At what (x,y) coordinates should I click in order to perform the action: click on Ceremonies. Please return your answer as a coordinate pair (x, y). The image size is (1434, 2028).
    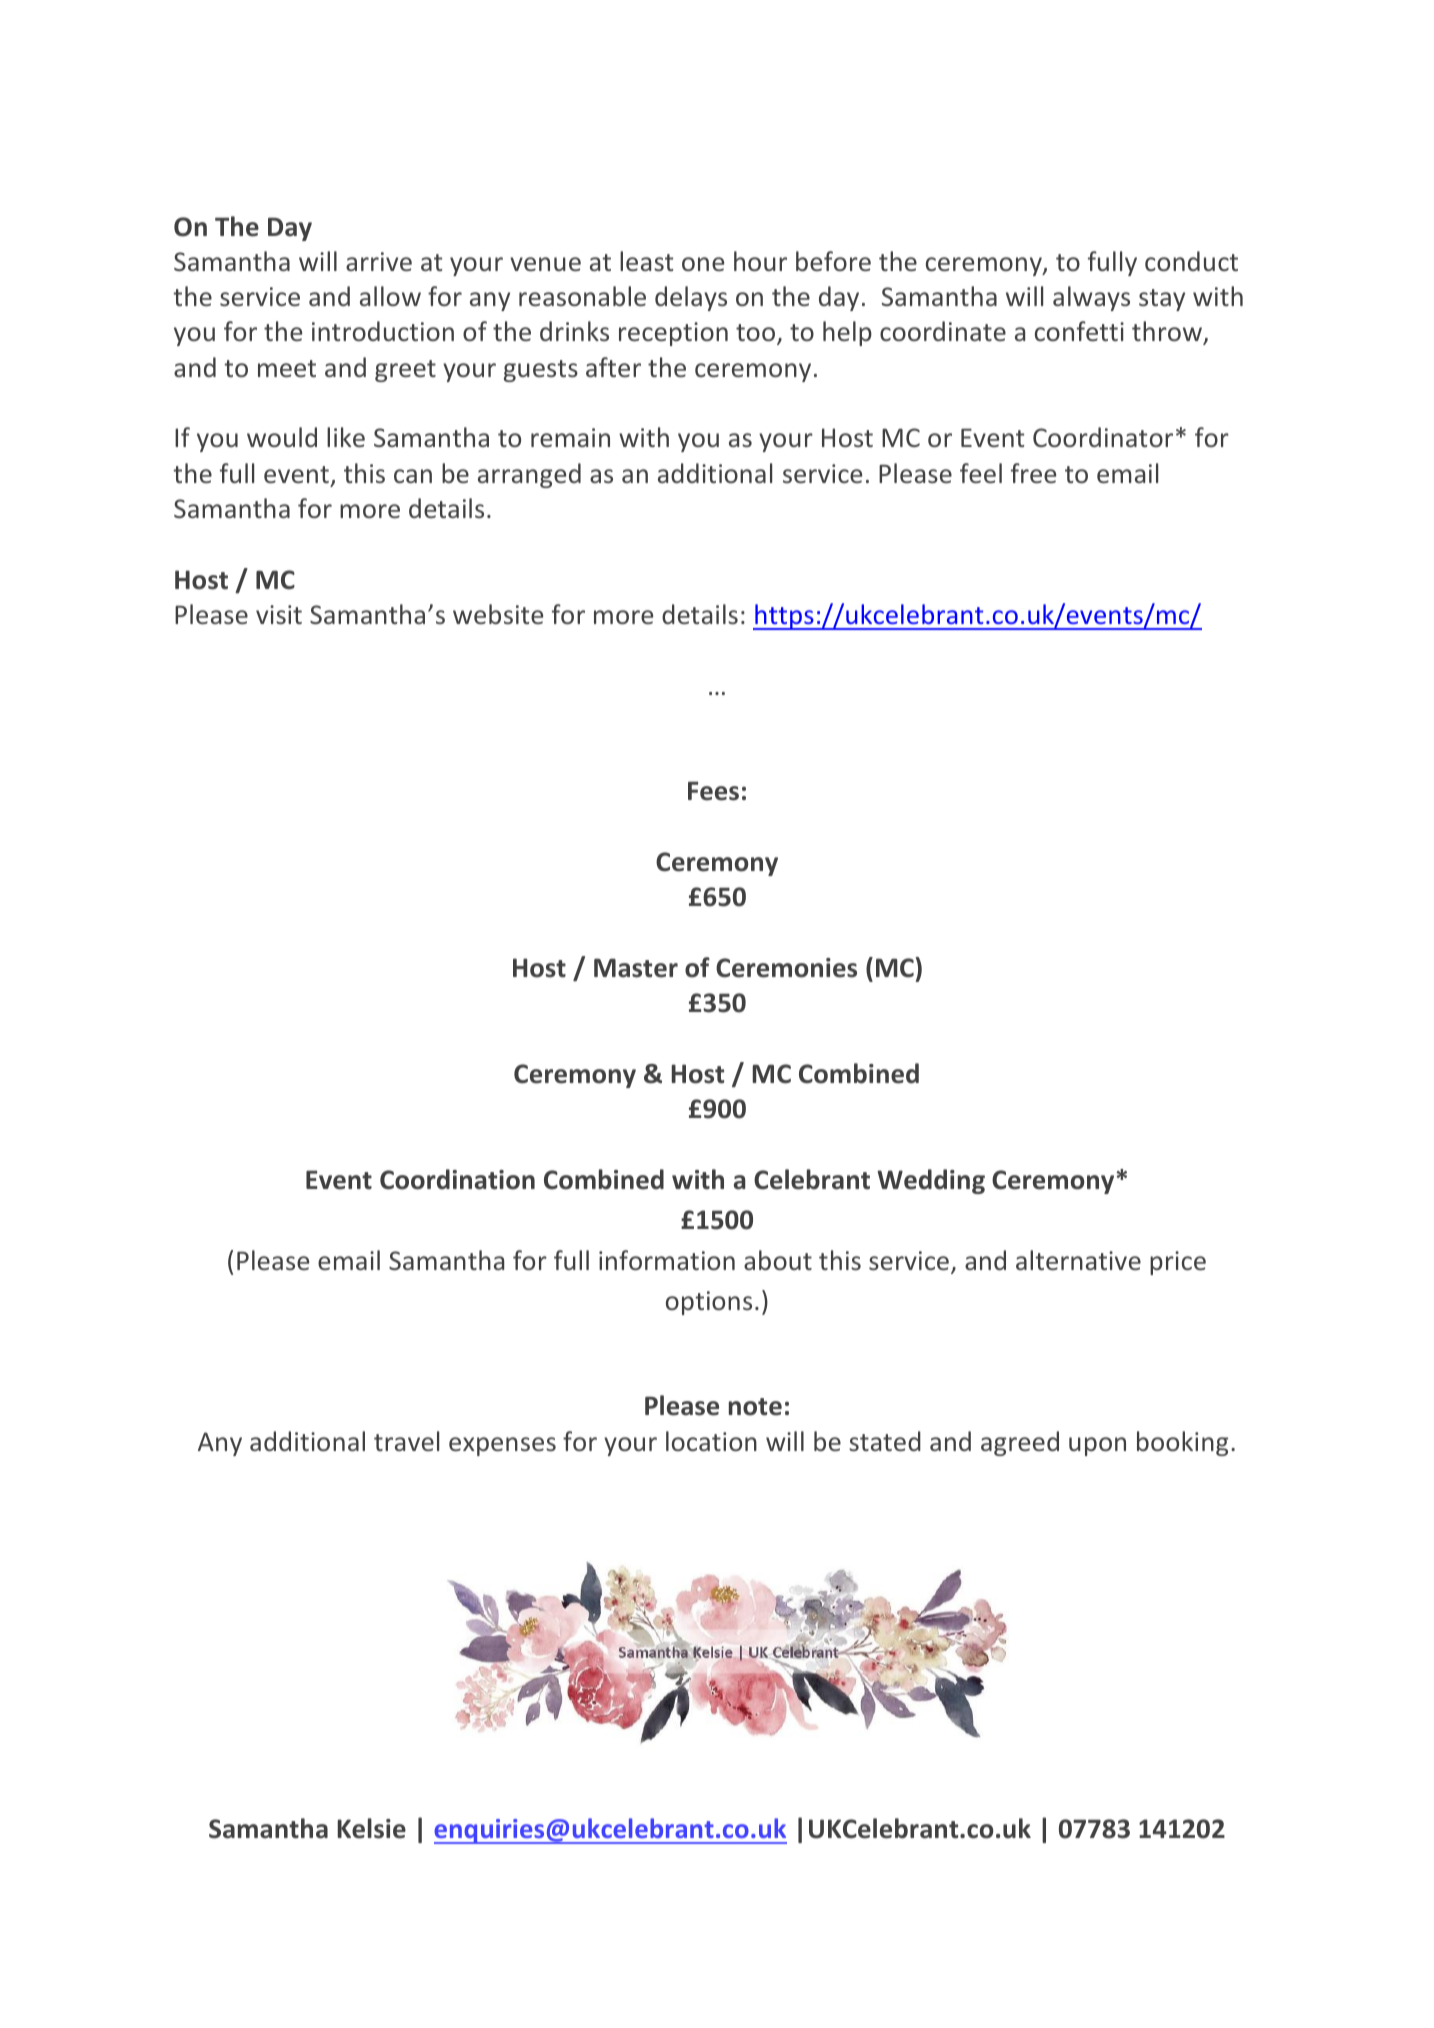
    Looking at the image, I should click on (786, 968).
